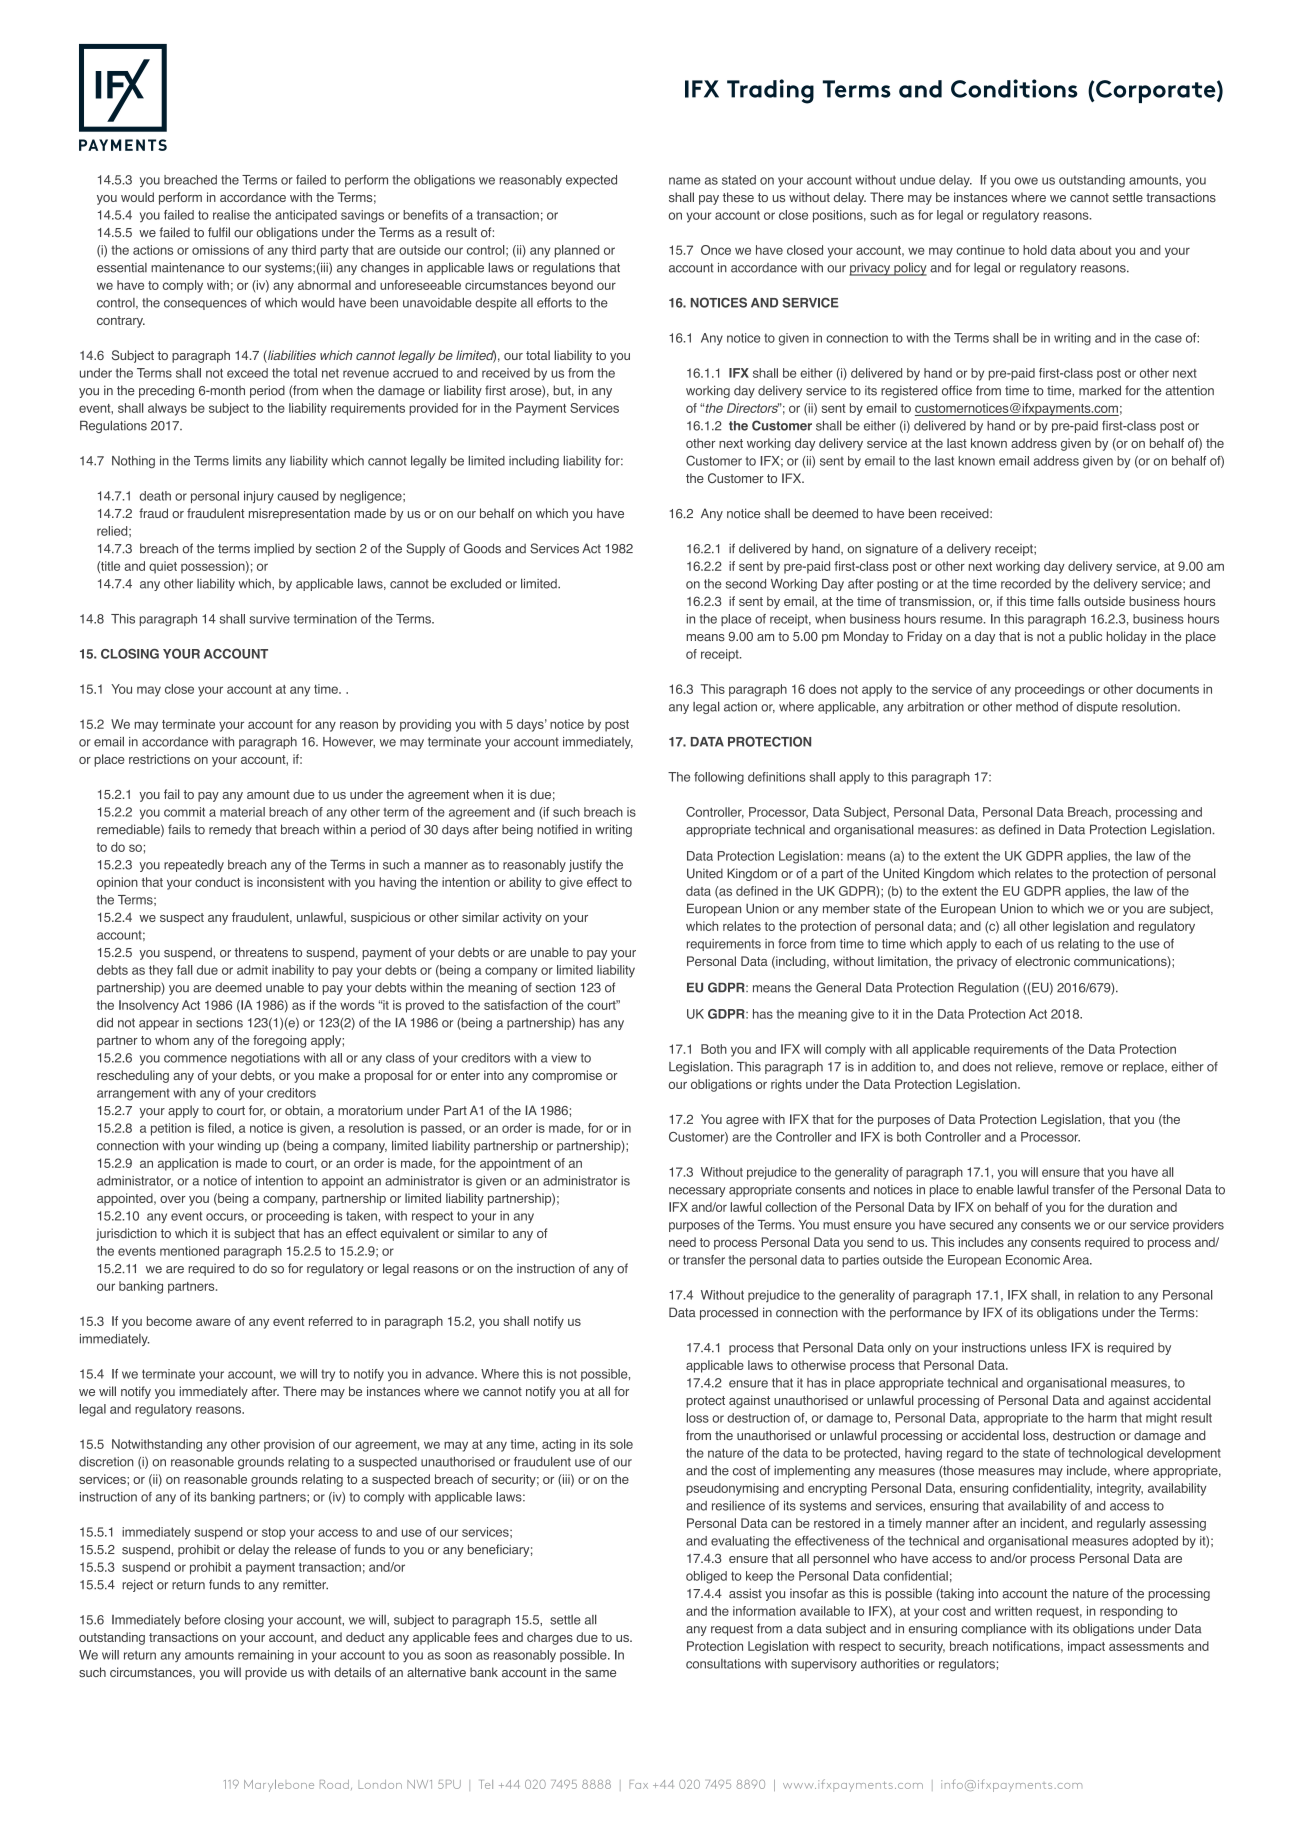 This document has width=1306, height=1848. Describe the element at coordinates (231, 215) in the document. I see `realise` at that location.
